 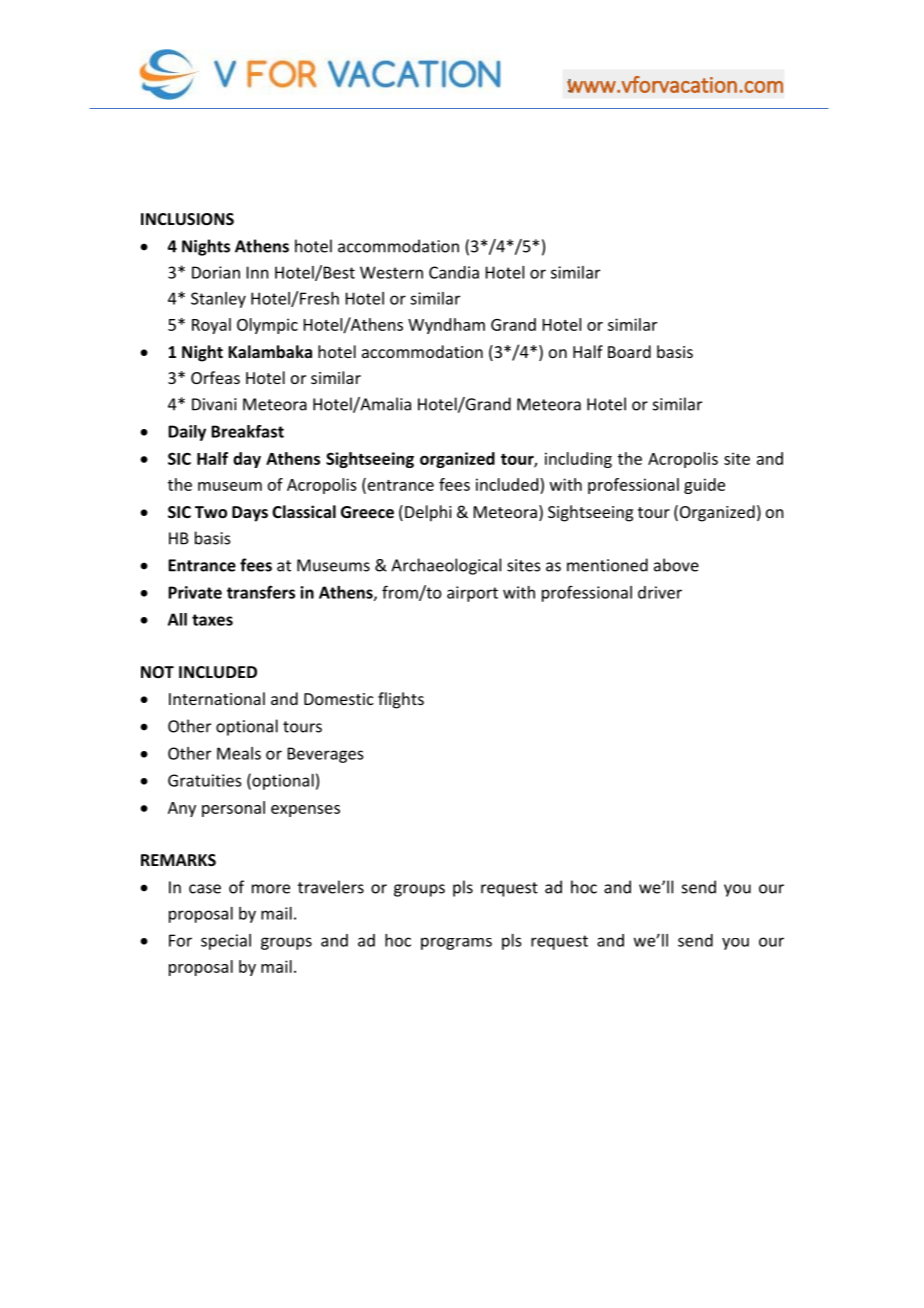 I want to click on driver, so click(x=660, y=592).
